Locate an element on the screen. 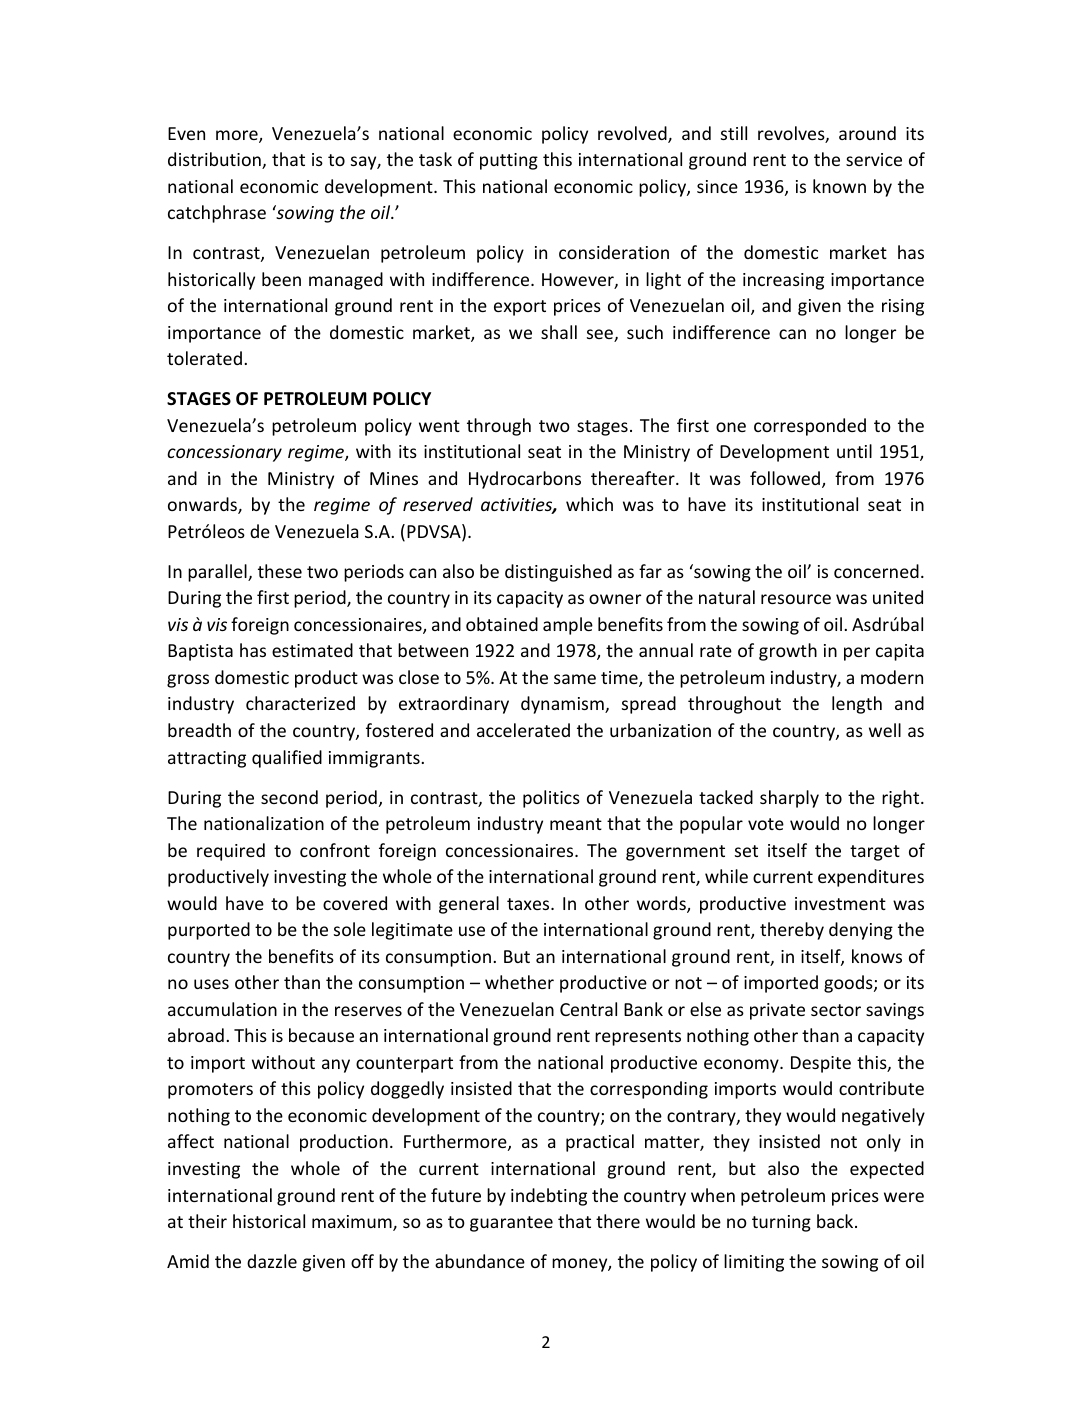 The height and width of the screenshot is (1413, 1092). dazzle is located at coordinates (272, 1261).
